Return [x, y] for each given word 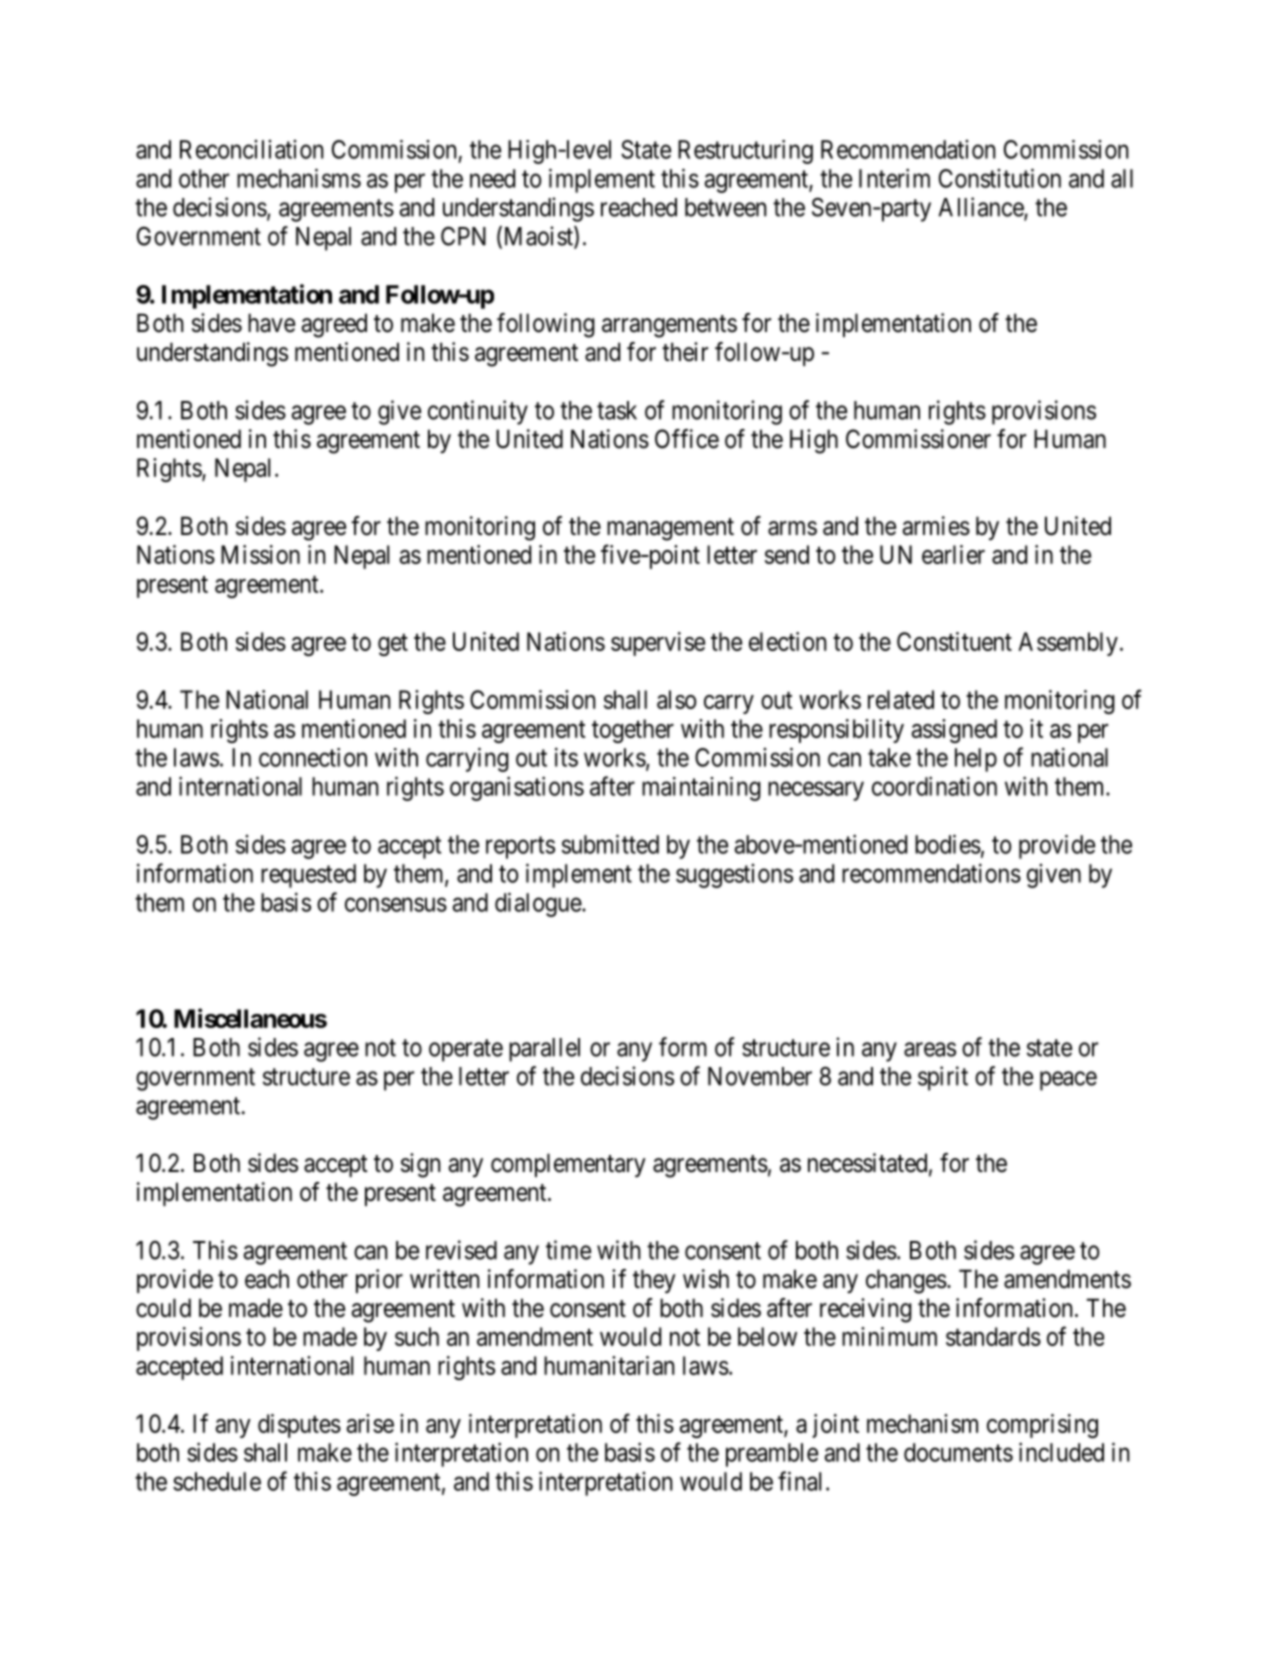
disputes [299, 1426]
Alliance [981, 208]
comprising [1042, 1426]
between [725, 207]
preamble [772, 1455]
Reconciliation [251, 149]
